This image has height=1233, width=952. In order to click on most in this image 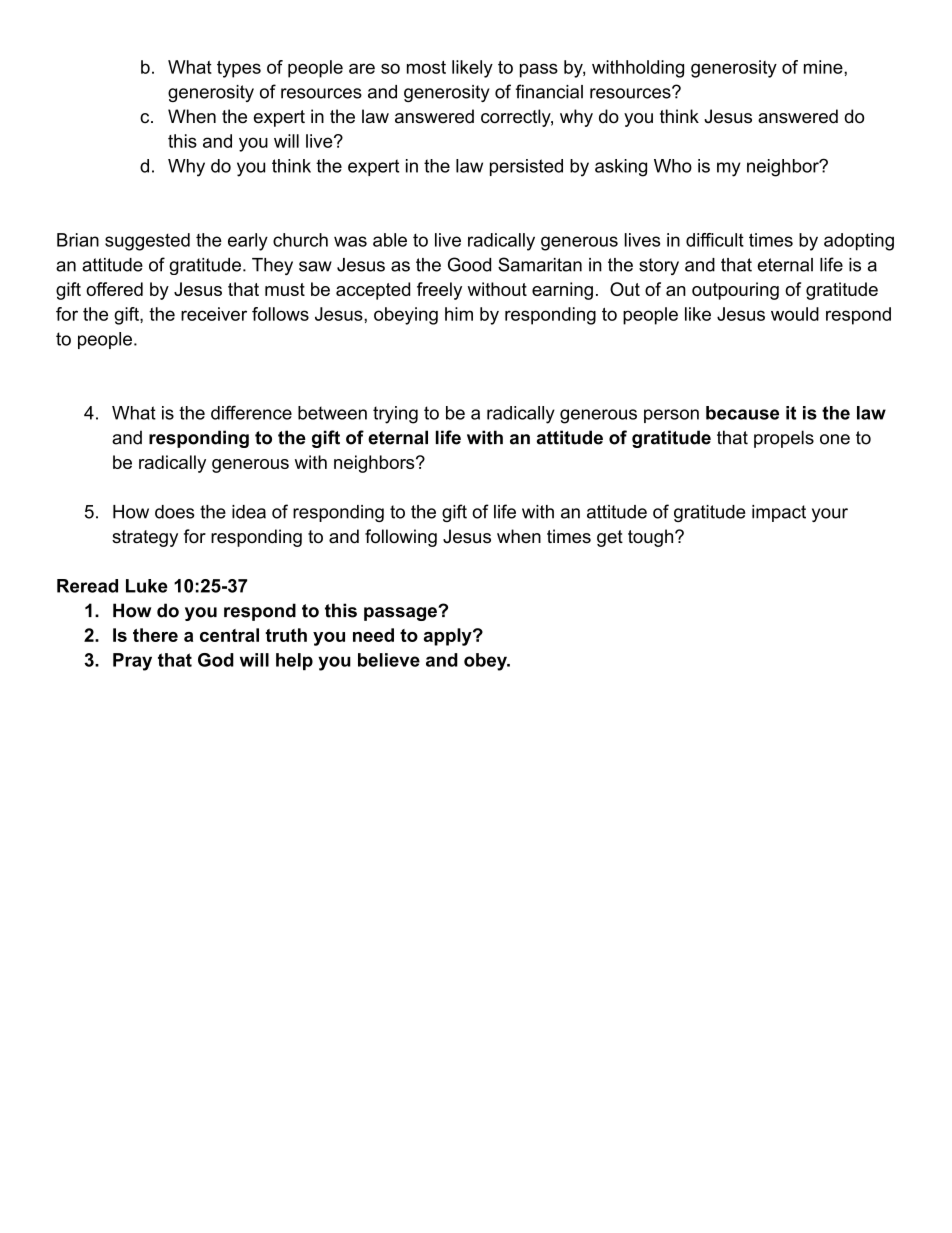, I will do `click(426, 67)`.
